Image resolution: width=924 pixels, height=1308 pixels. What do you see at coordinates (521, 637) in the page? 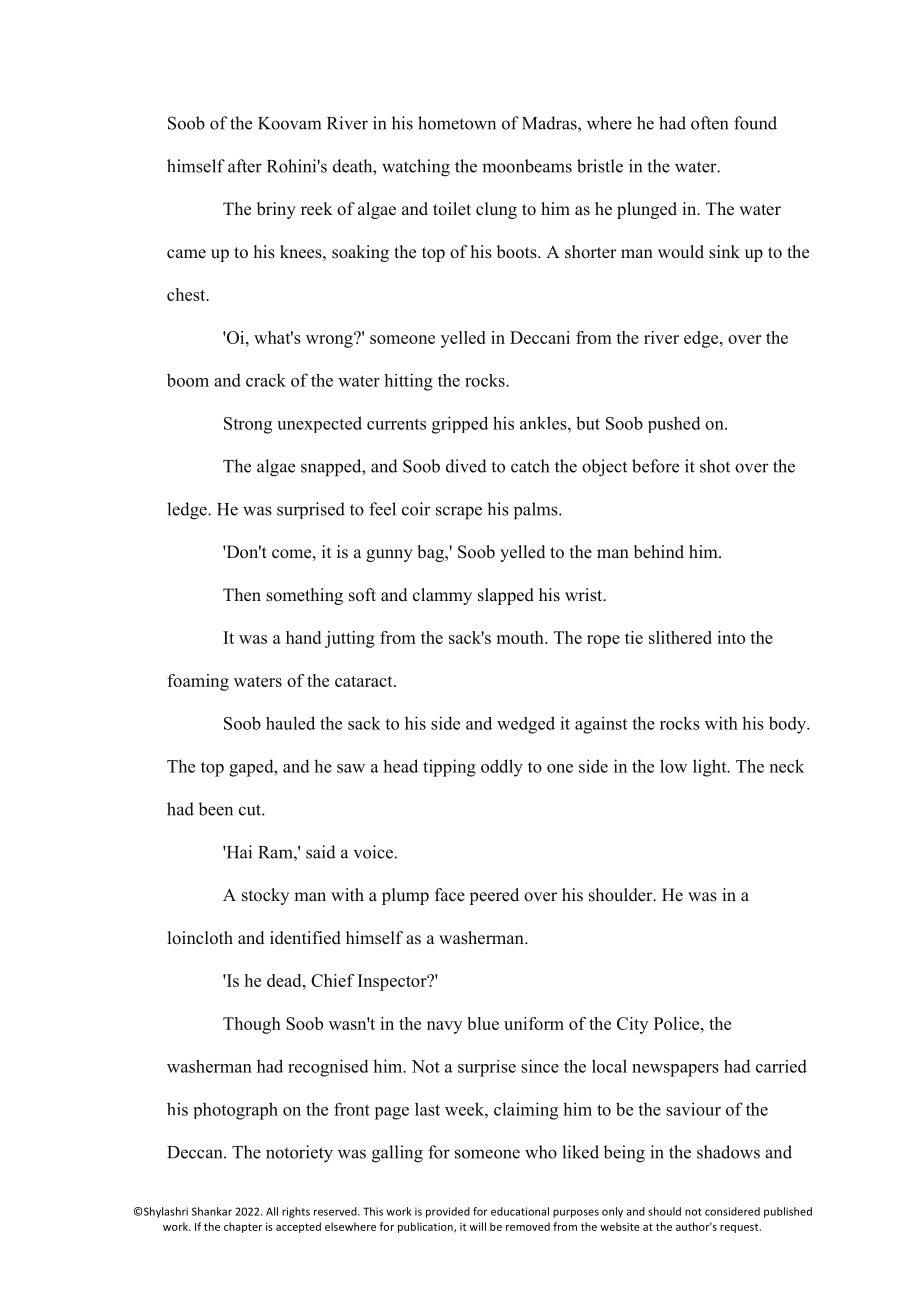
I see `mouth` at bounding box center [521, 637].
